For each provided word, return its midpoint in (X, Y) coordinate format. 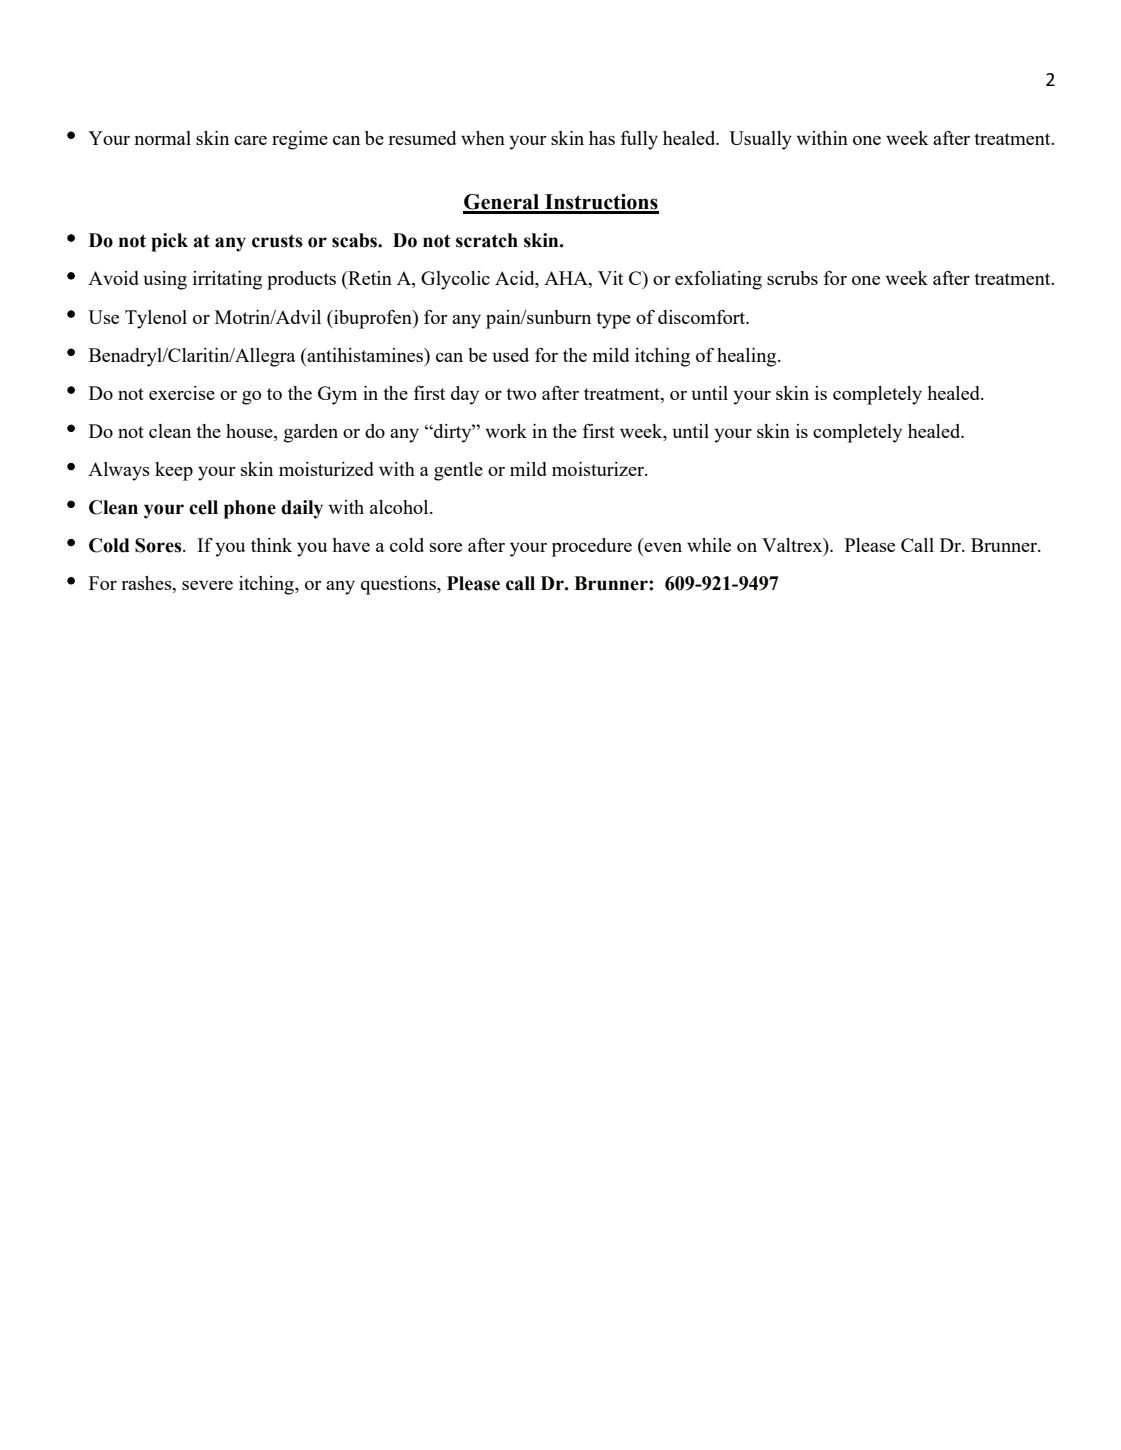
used (510, 355)
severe (207, 585)
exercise (182, 393)
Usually (760, 140)
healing (748, 357)
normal (163, 138)
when (483, 138)
